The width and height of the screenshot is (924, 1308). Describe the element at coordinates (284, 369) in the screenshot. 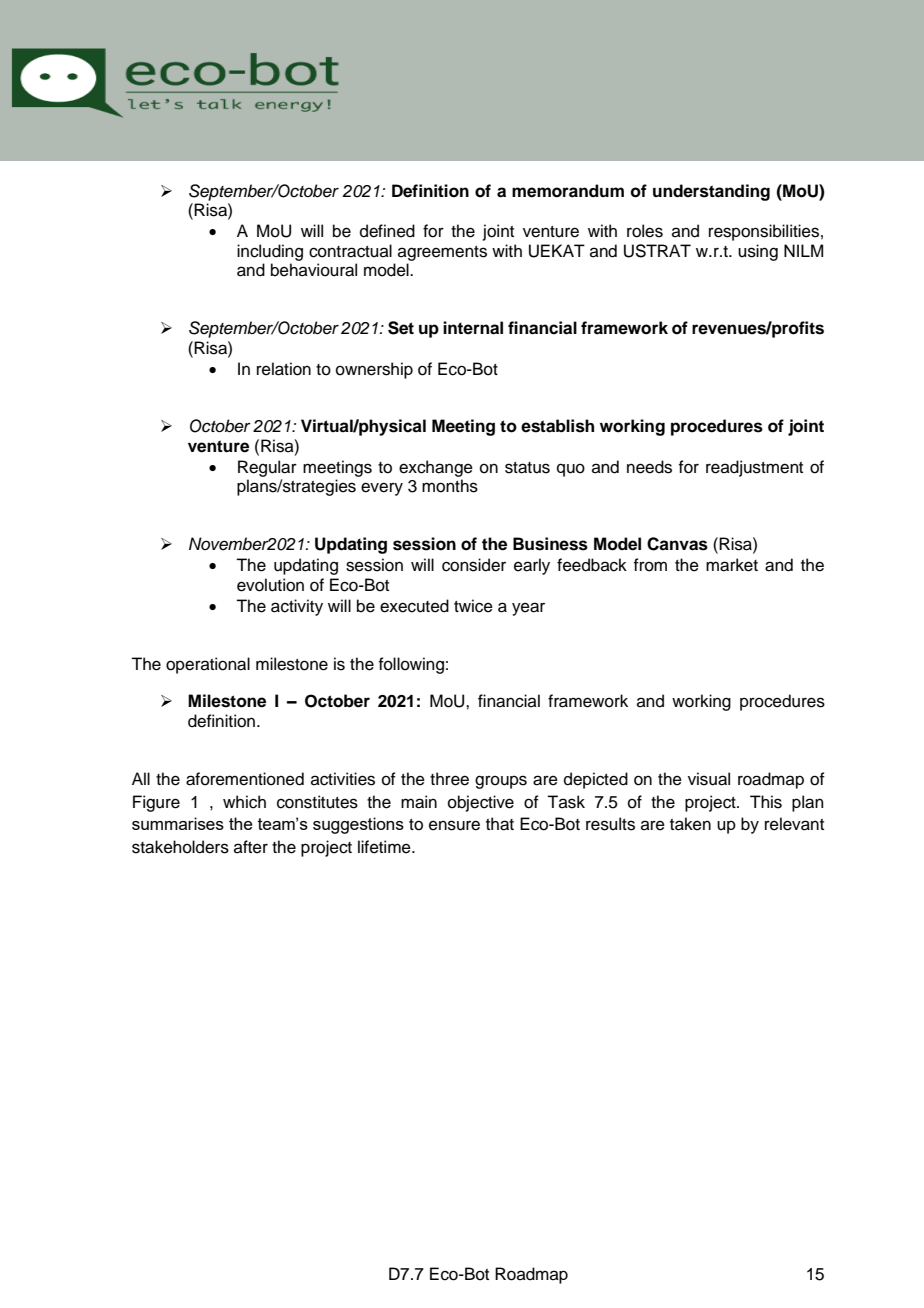

I see `relation` at that location.
